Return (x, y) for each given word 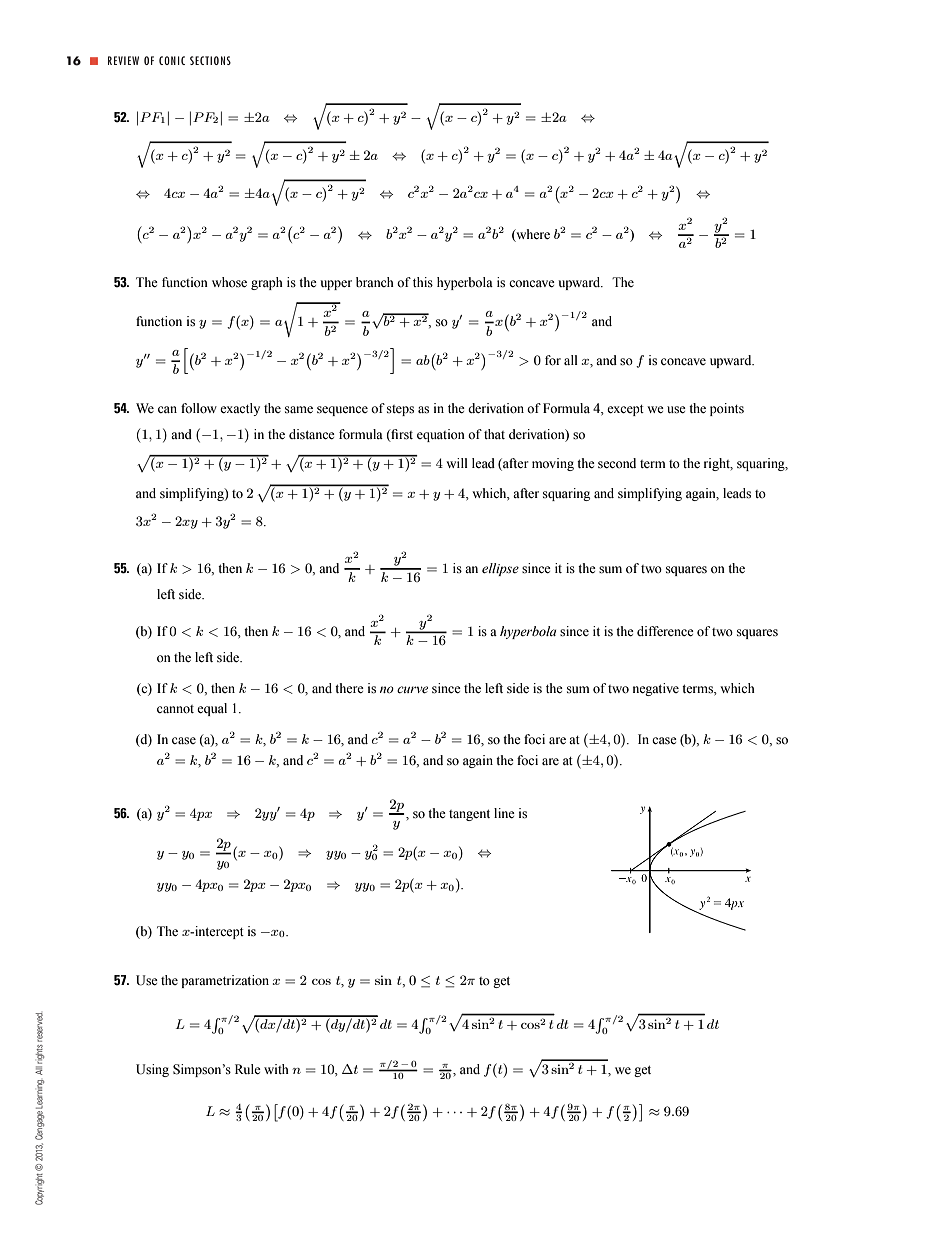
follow (199, 408)
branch (375, 282)
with (276, 1069)
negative (656, 689)
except (625, 410)
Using (152, 1070)
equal (212, 709)
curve (412, 690)
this (423, 282)
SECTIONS (210, 60)
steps (400, 410)
